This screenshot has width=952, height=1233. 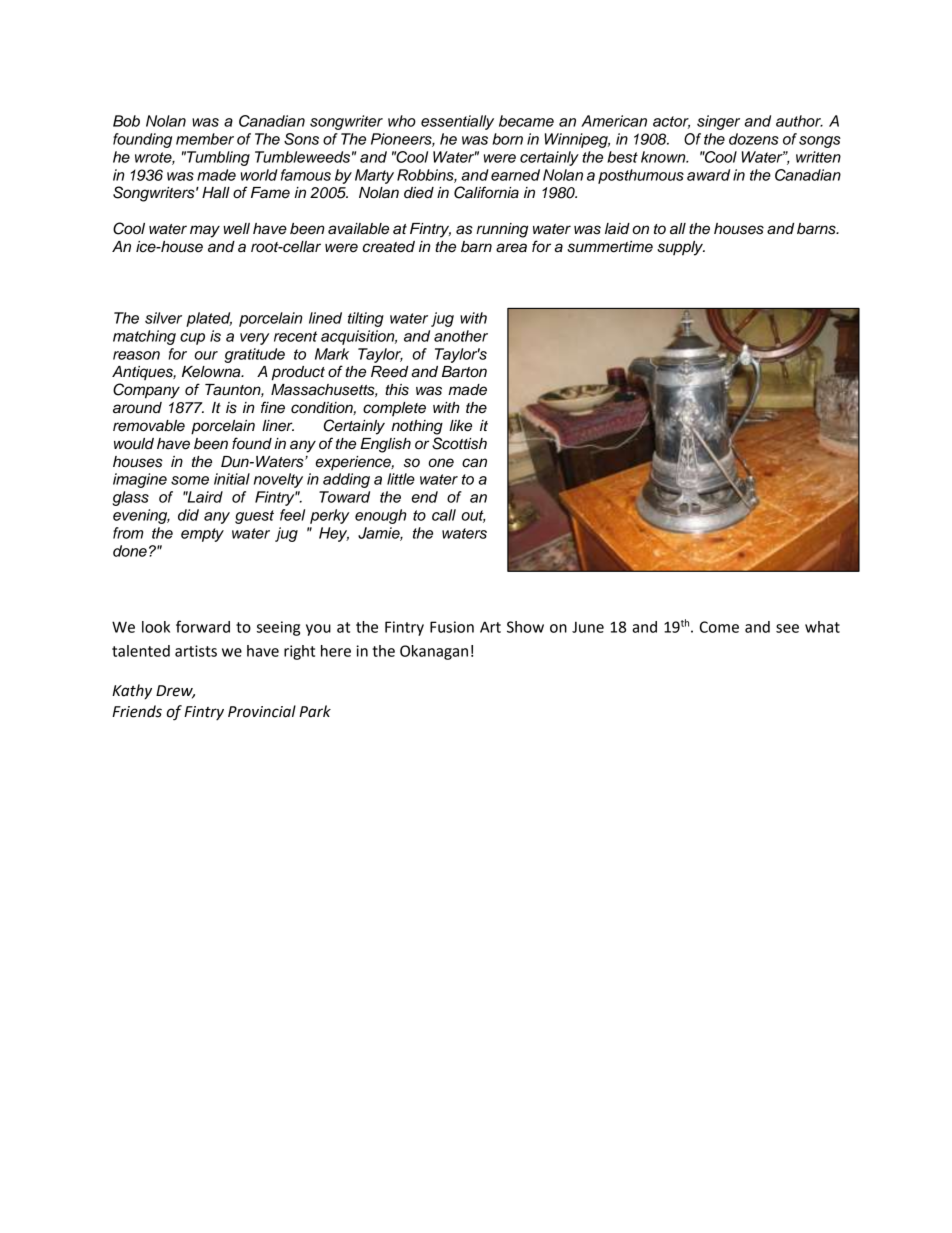 What do you see at coordinates (452, 627) in the screenshot?
I see `Fusion` at bounding box center [452, 627].
